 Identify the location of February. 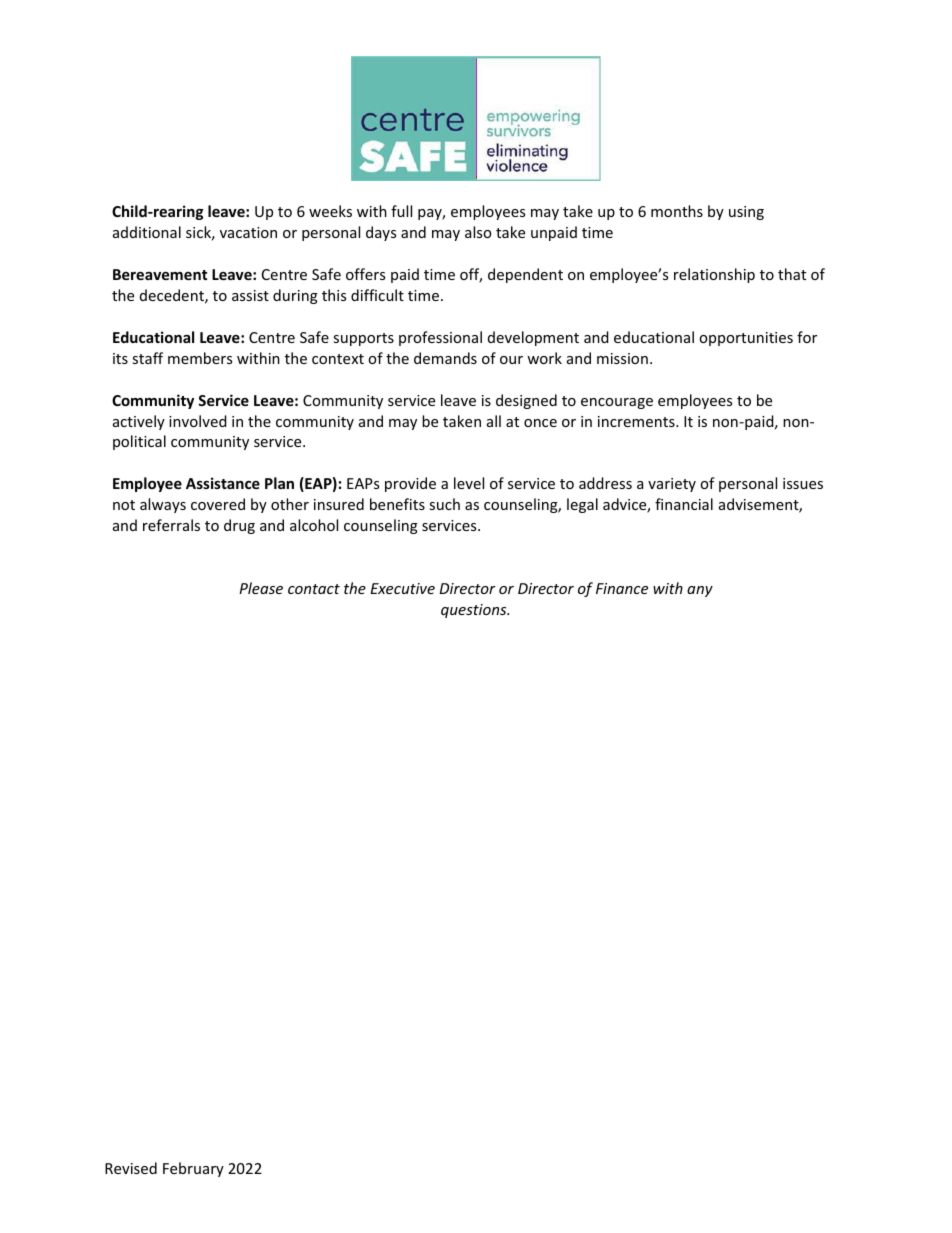
(193, 1169).
